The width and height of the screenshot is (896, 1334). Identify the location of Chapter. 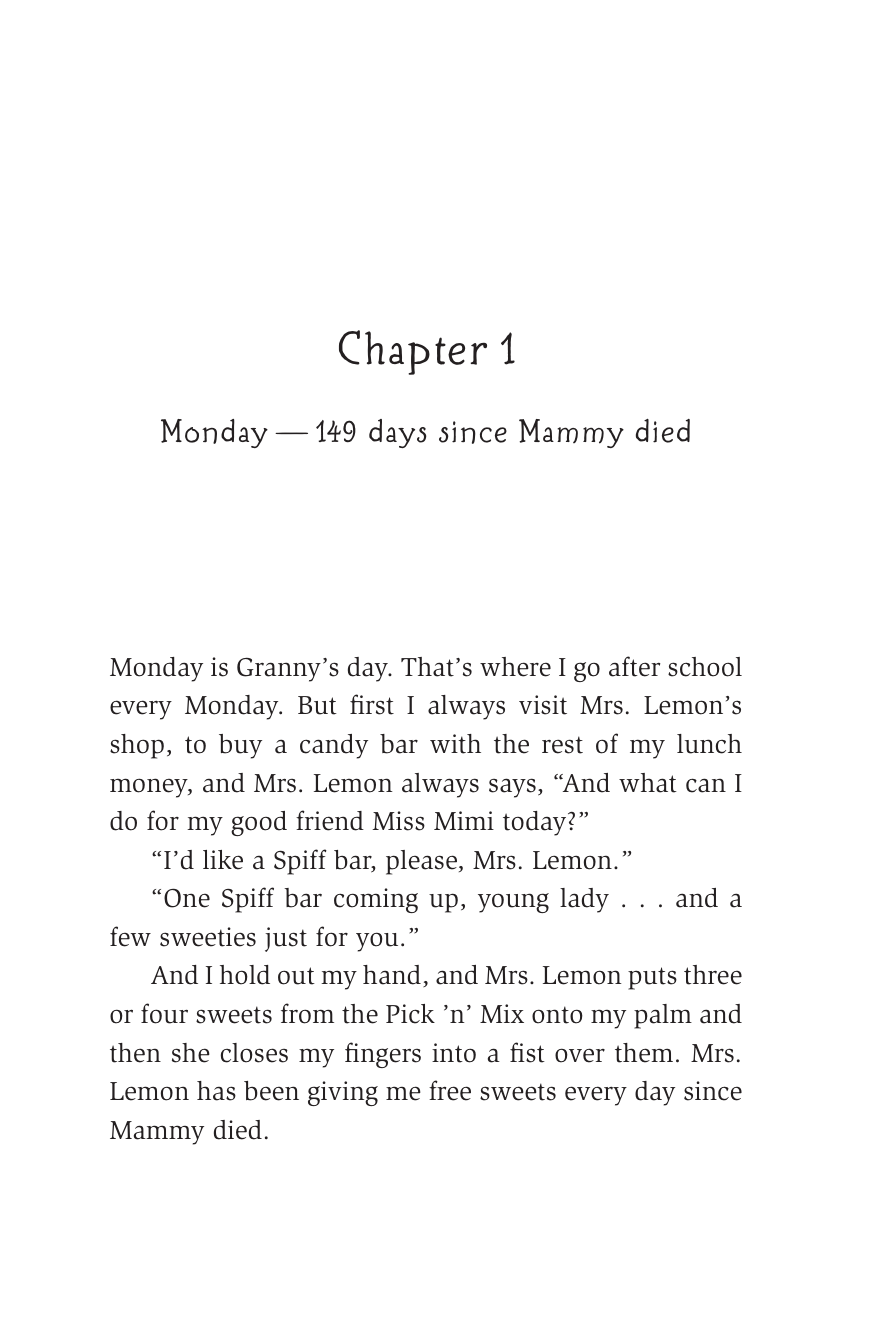
(413, 352).
